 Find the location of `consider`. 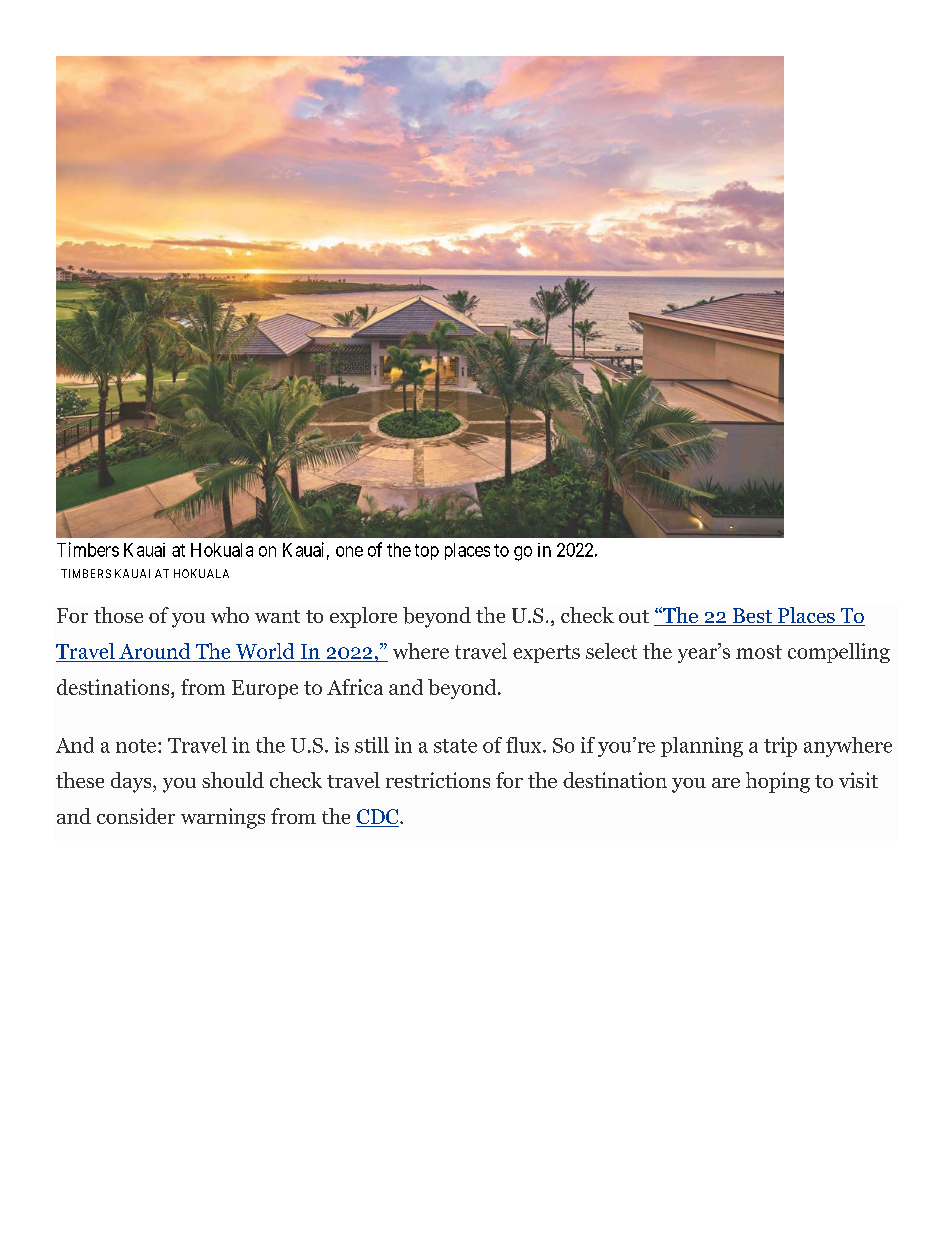

consider is located at coordinates (136, 816).
